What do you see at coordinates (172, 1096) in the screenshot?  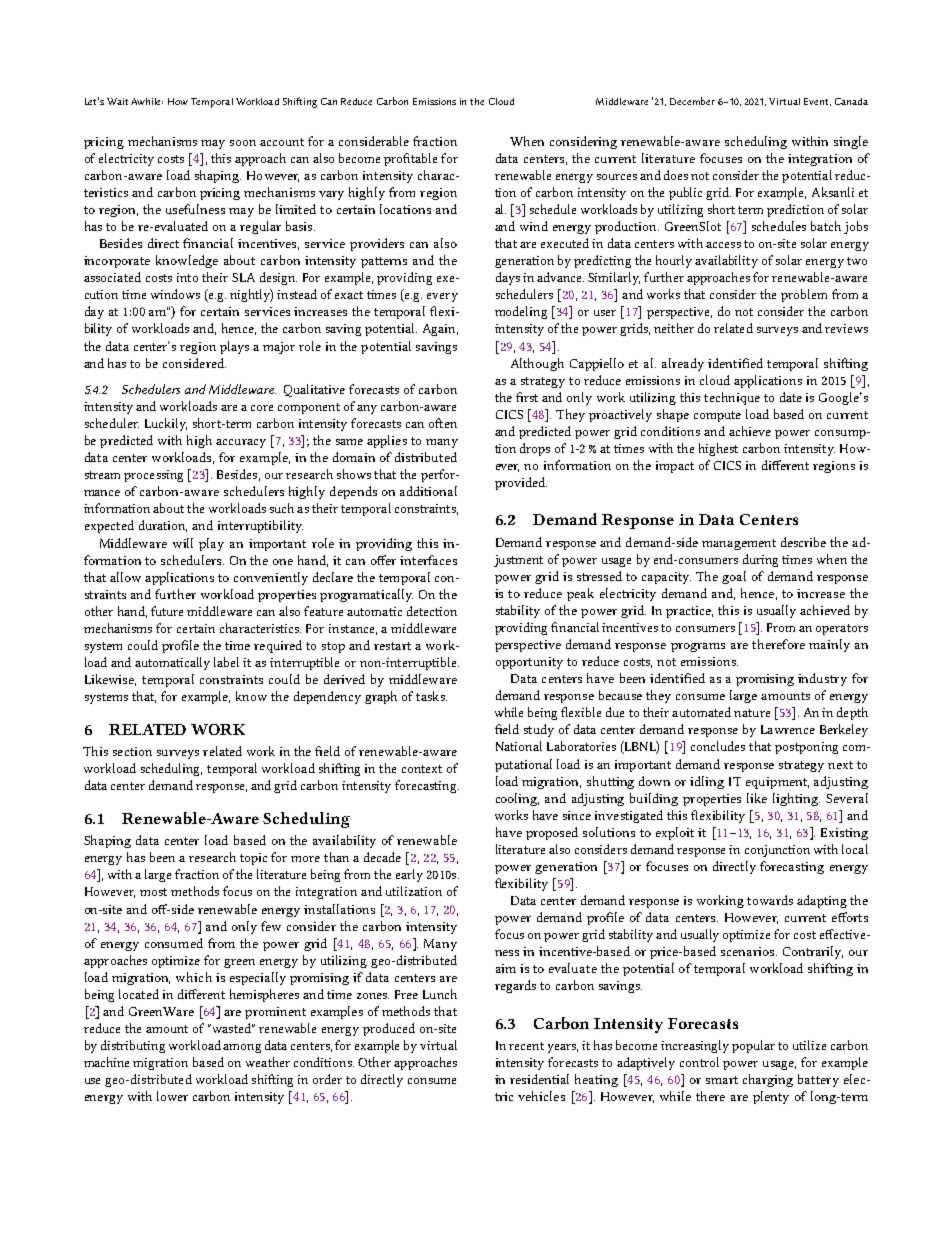 I see `lower` at bounding box center [172, 1096].
